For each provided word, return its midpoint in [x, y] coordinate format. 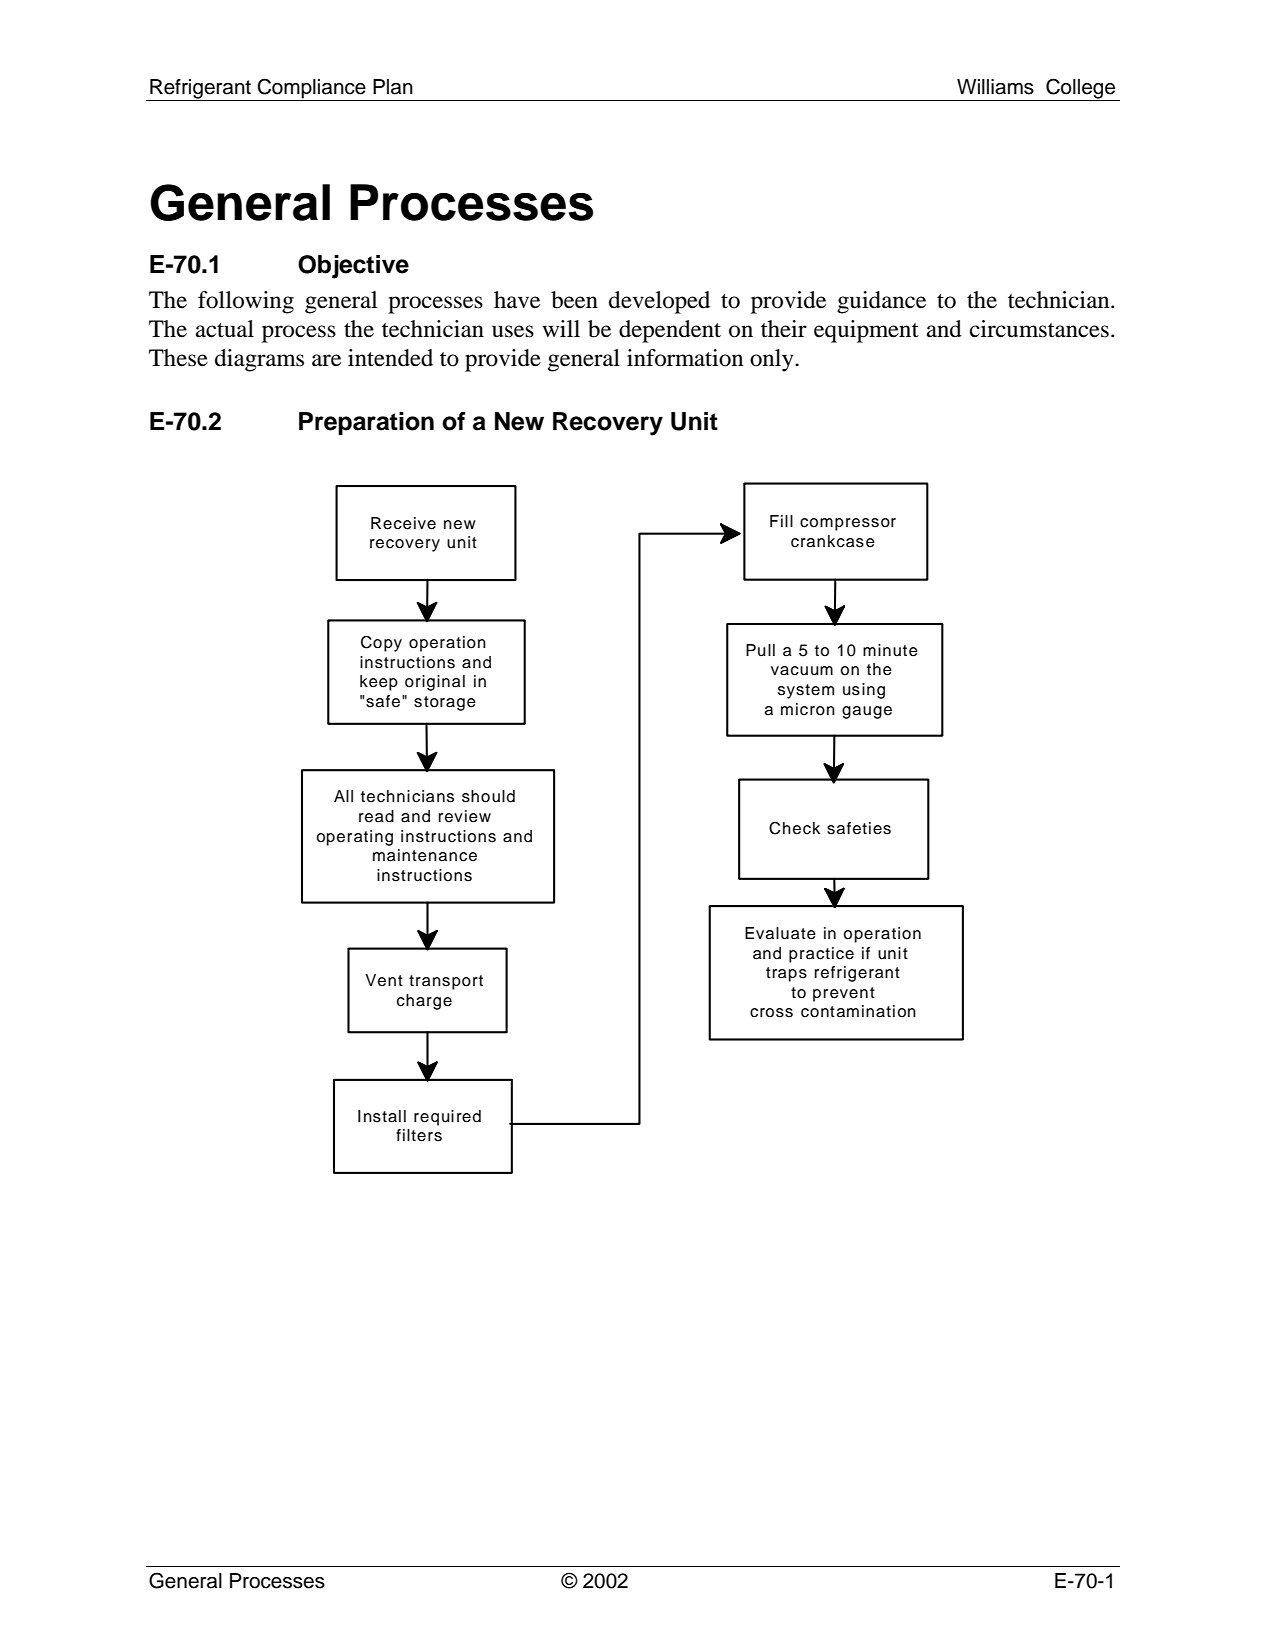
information [685, 358]
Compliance [311, 88]
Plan [393, 87]
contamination [858, 1011]
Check [794, 828]
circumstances [1039, 329]
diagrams [259, 360]
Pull [760, 650]
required [447, 1118]
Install [382, 1116]
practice [821, 955]
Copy [381, 644]
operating [354, 838]
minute [890, 650]
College [1081, 89]
